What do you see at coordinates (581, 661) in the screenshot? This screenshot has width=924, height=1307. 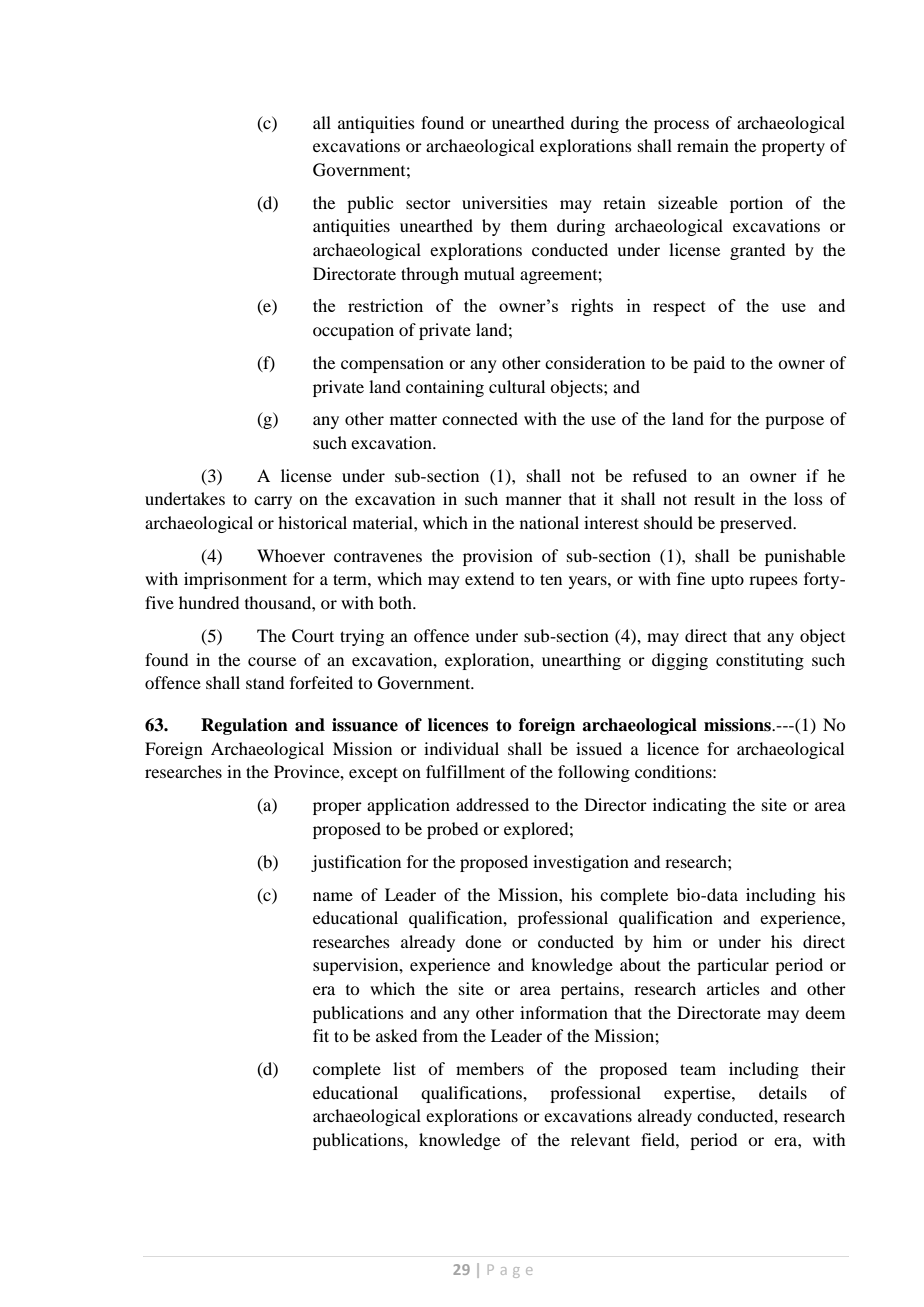 I see `unearthing` at bounding box center [581, 661].
